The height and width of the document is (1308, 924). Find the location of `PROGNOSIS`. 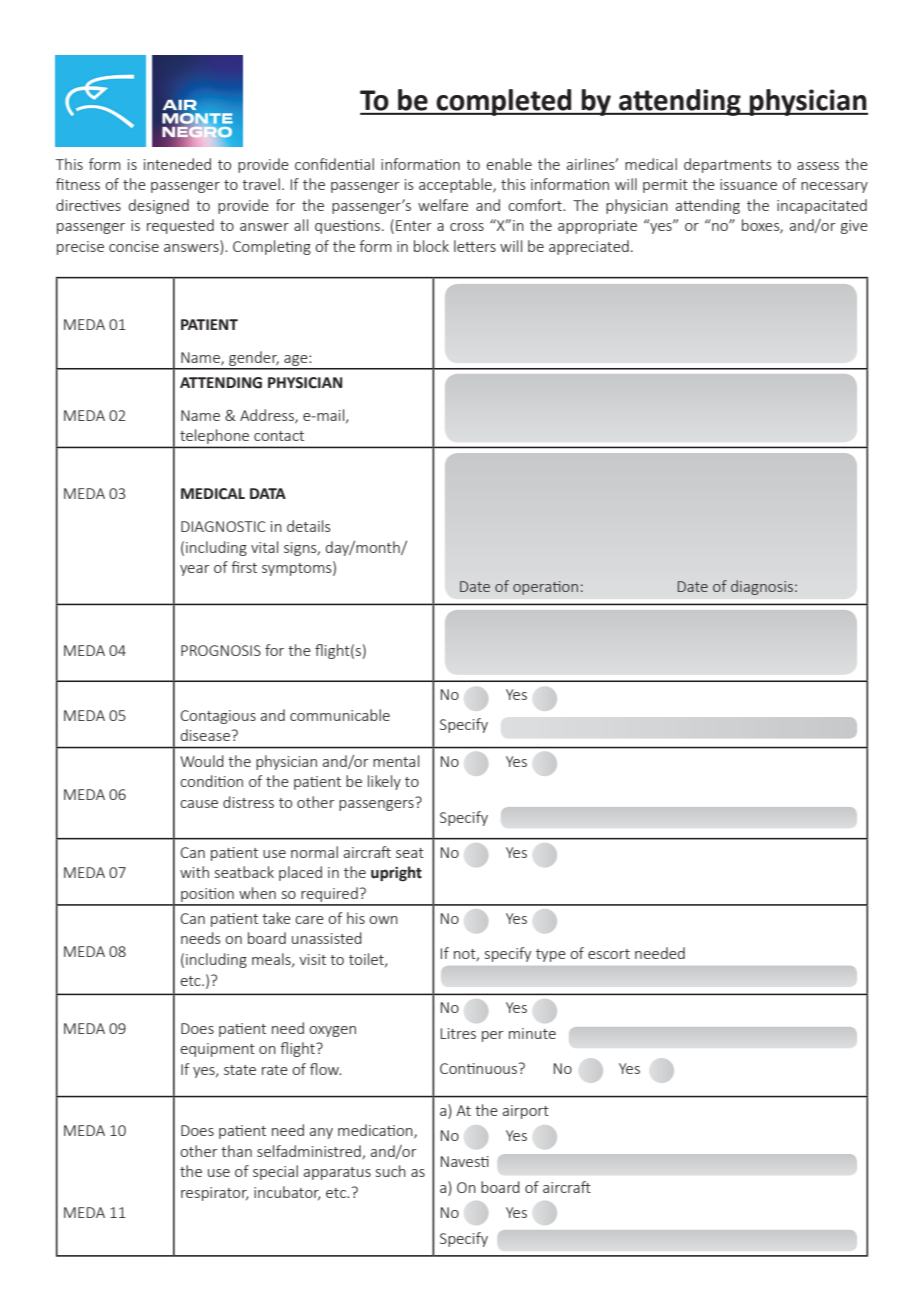

PROGNOSIS is located at coordinates (221, 650).
